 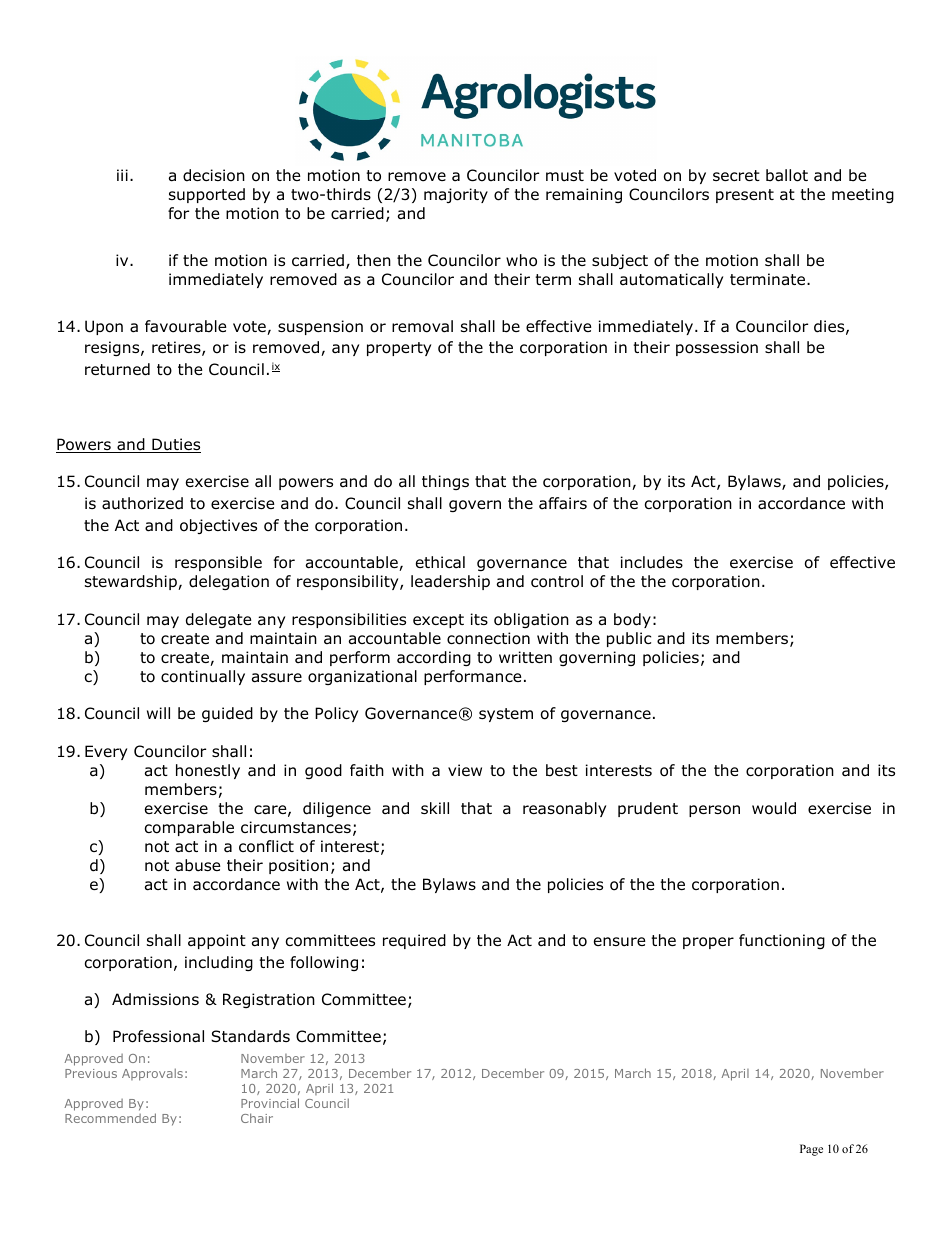 I want to click on Page, so click(x=811, y=1150).
